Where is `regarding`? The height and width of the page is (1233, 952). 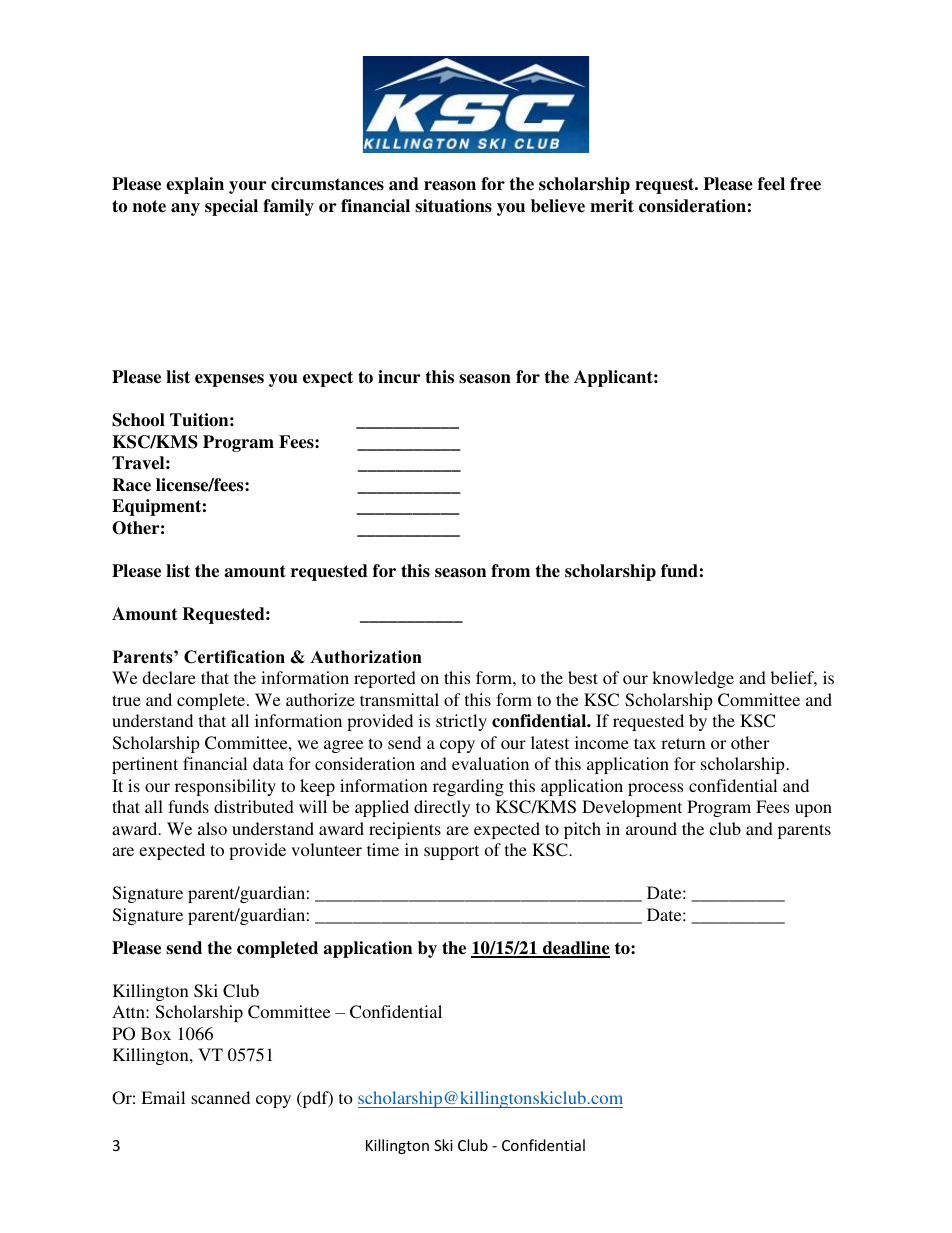 regarding is located at coordinates (468, 787).
